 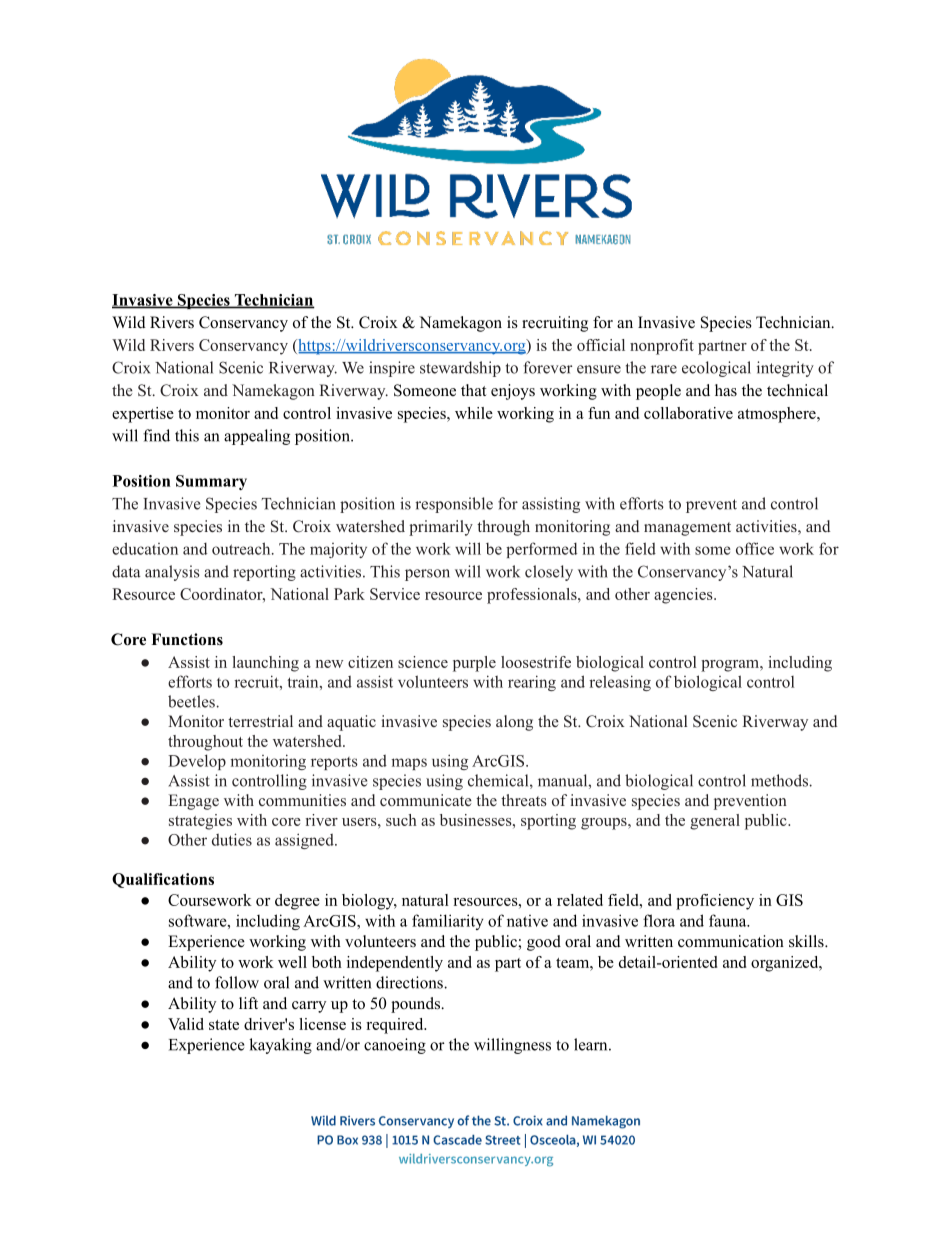 I want to click on Develop, so click(x=197, y=762).
